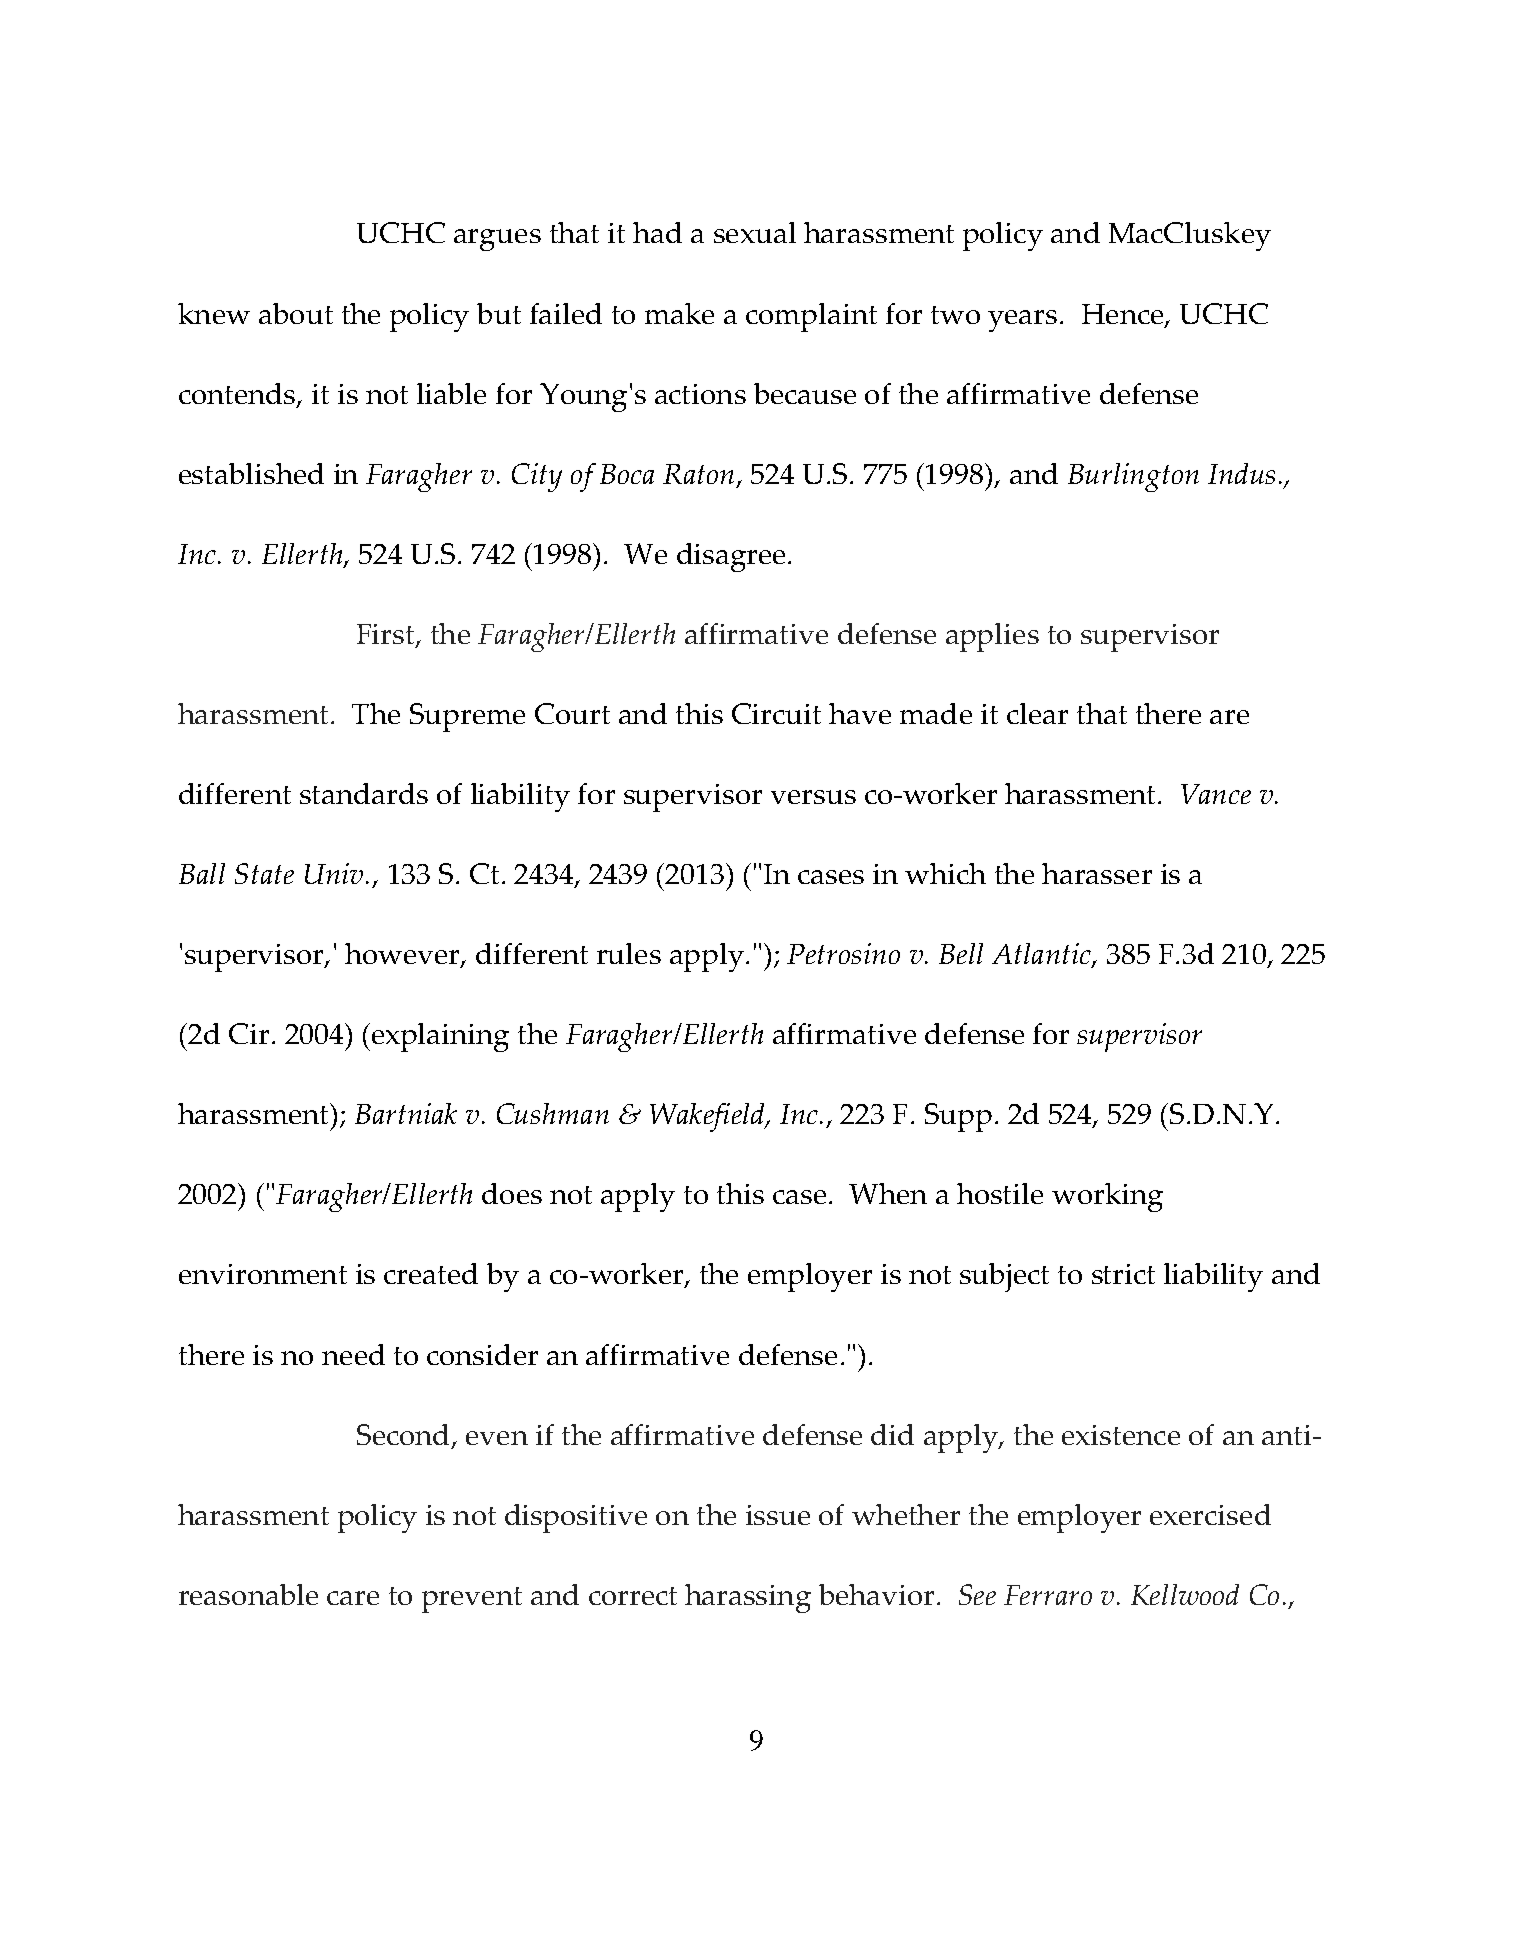 This page has height=1959, width=1513. I want to click on sexual, so click(755, 232).
